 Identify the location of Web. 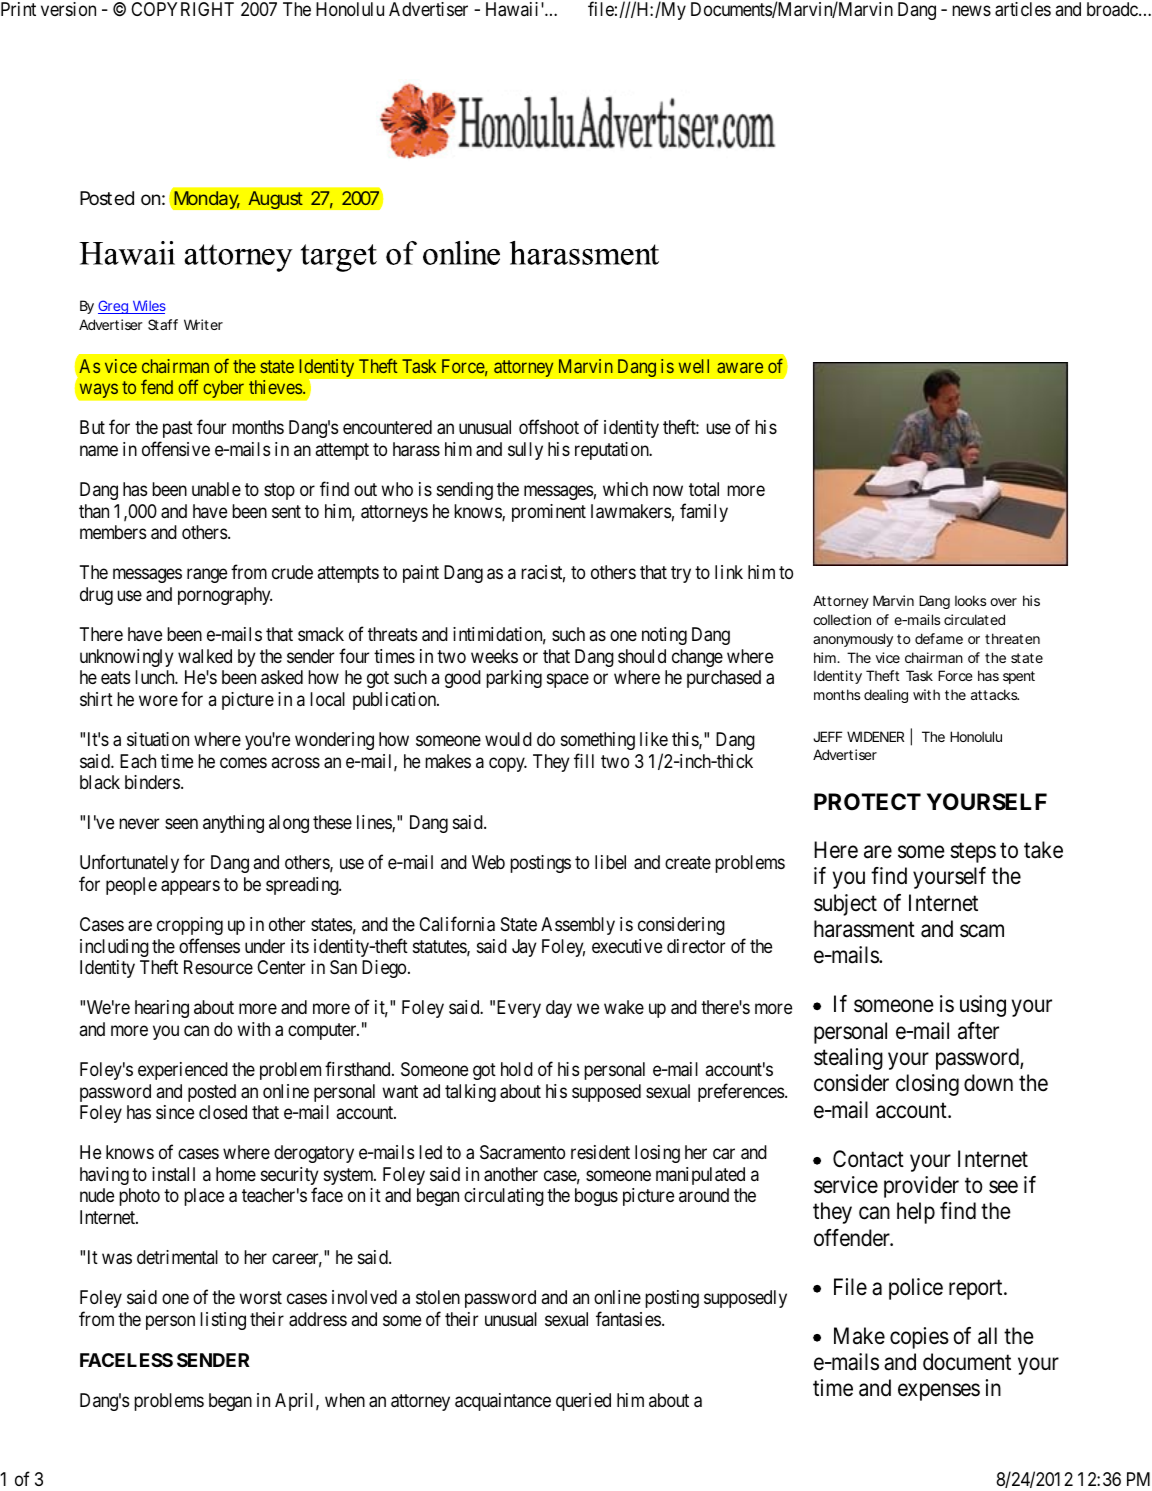
(488, 862).
